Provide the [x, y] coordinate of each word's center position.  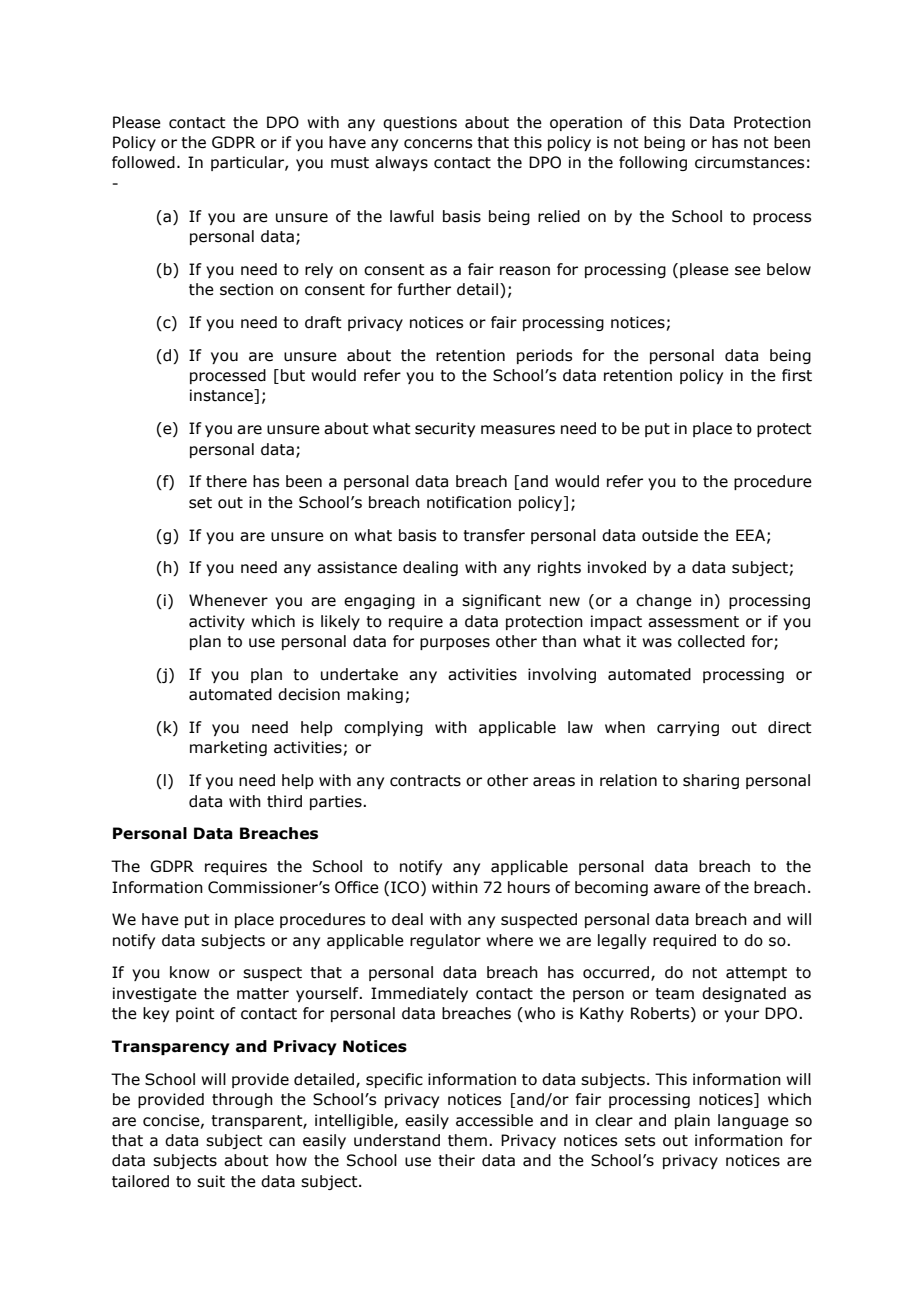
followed [143, 162]
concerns [438, 144]
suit [211, 1181]
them [467, 1140]
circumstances [749, 162]
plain [692, 1121]
